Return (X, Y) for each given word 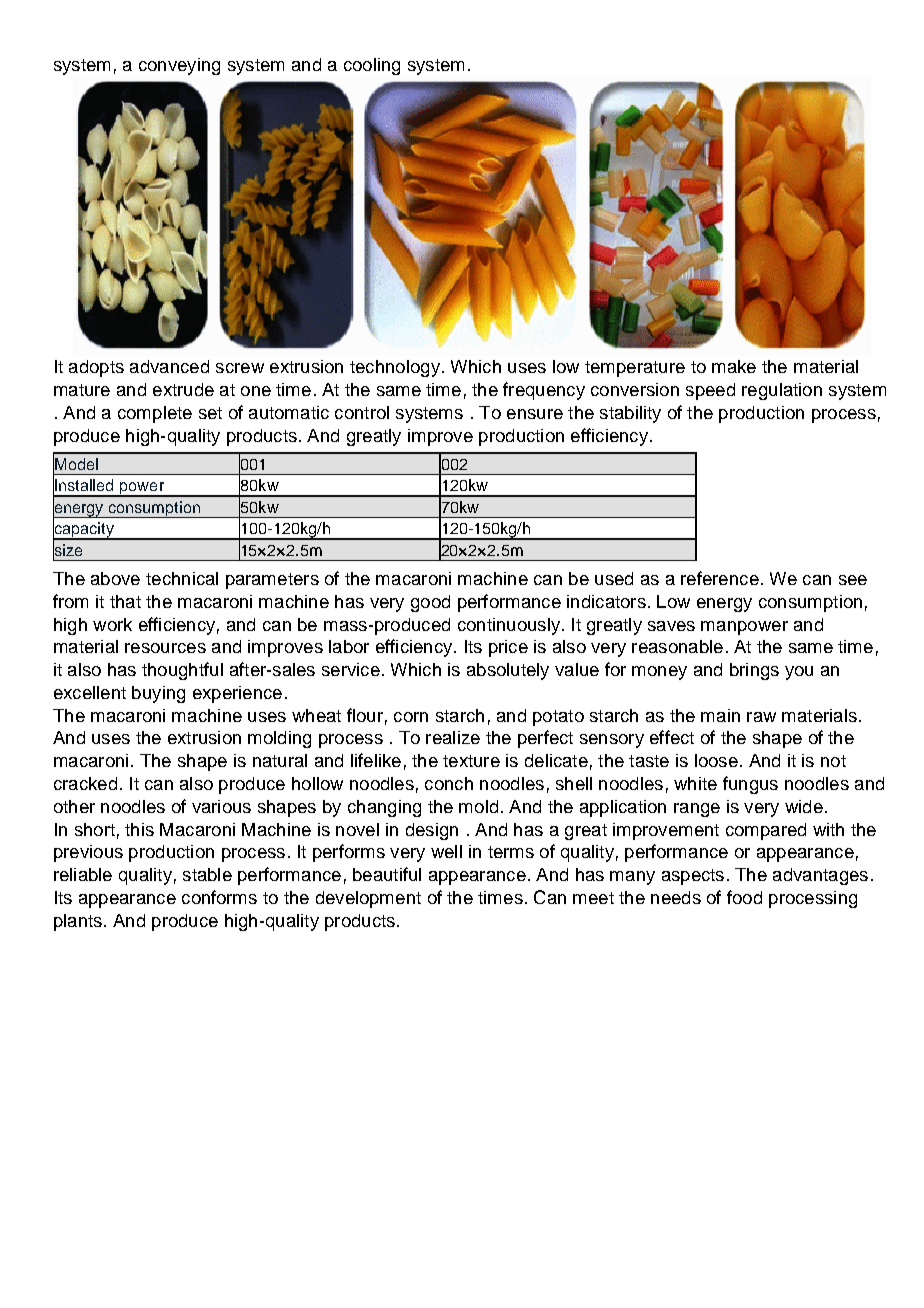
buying (158, 694)
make (734, 366)
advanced (169, 366)
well (446, 851)
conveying (179, 66)
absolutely (508, 671)
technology (395, 368)
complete (155, 414)
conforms (219, 897)
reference (720, 578)
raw (761, 717)
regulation (782, 391)
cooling (372, 66)
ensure (535, 414)
